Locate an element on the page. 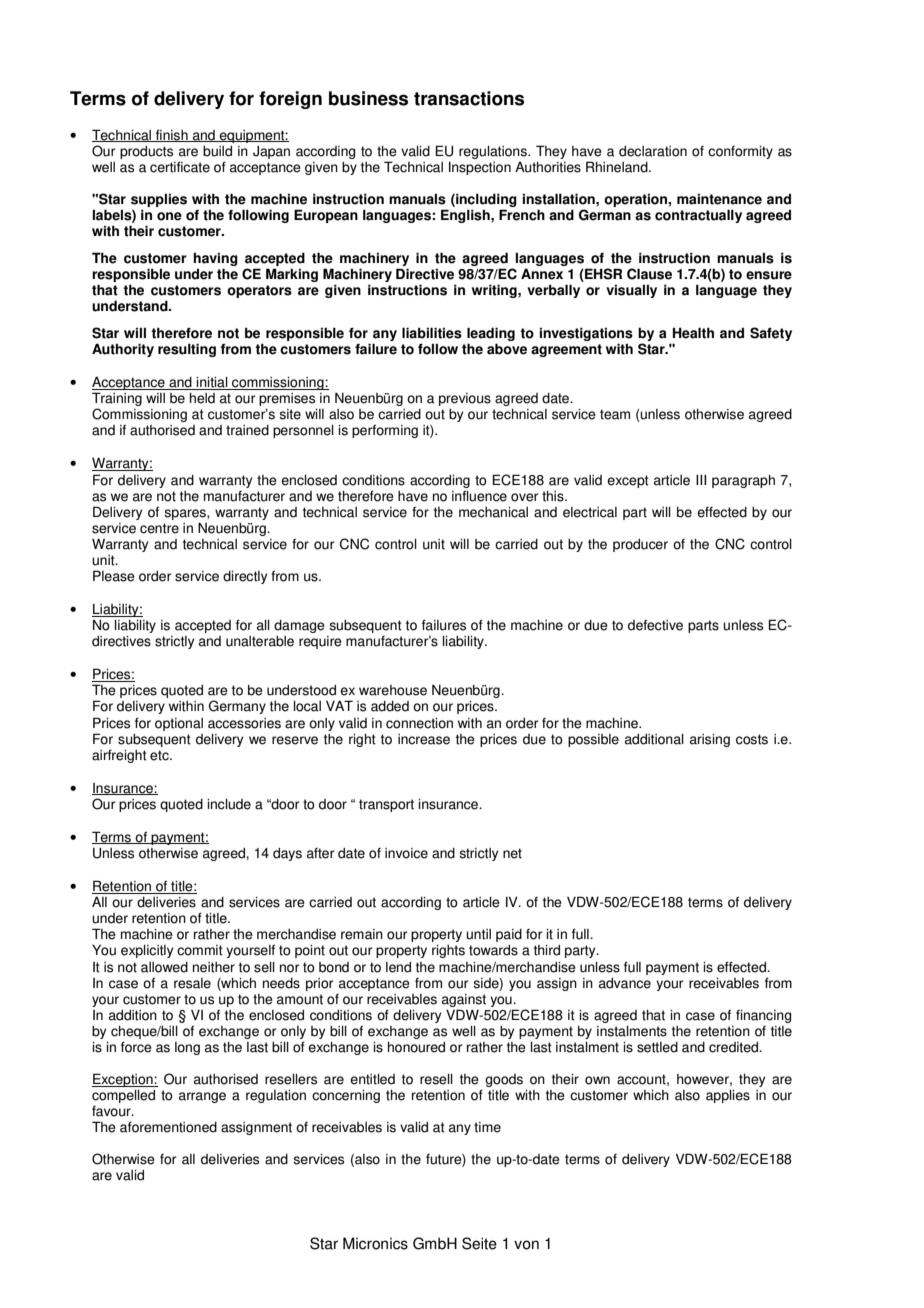  advance is located at coordinates (625, 983).
